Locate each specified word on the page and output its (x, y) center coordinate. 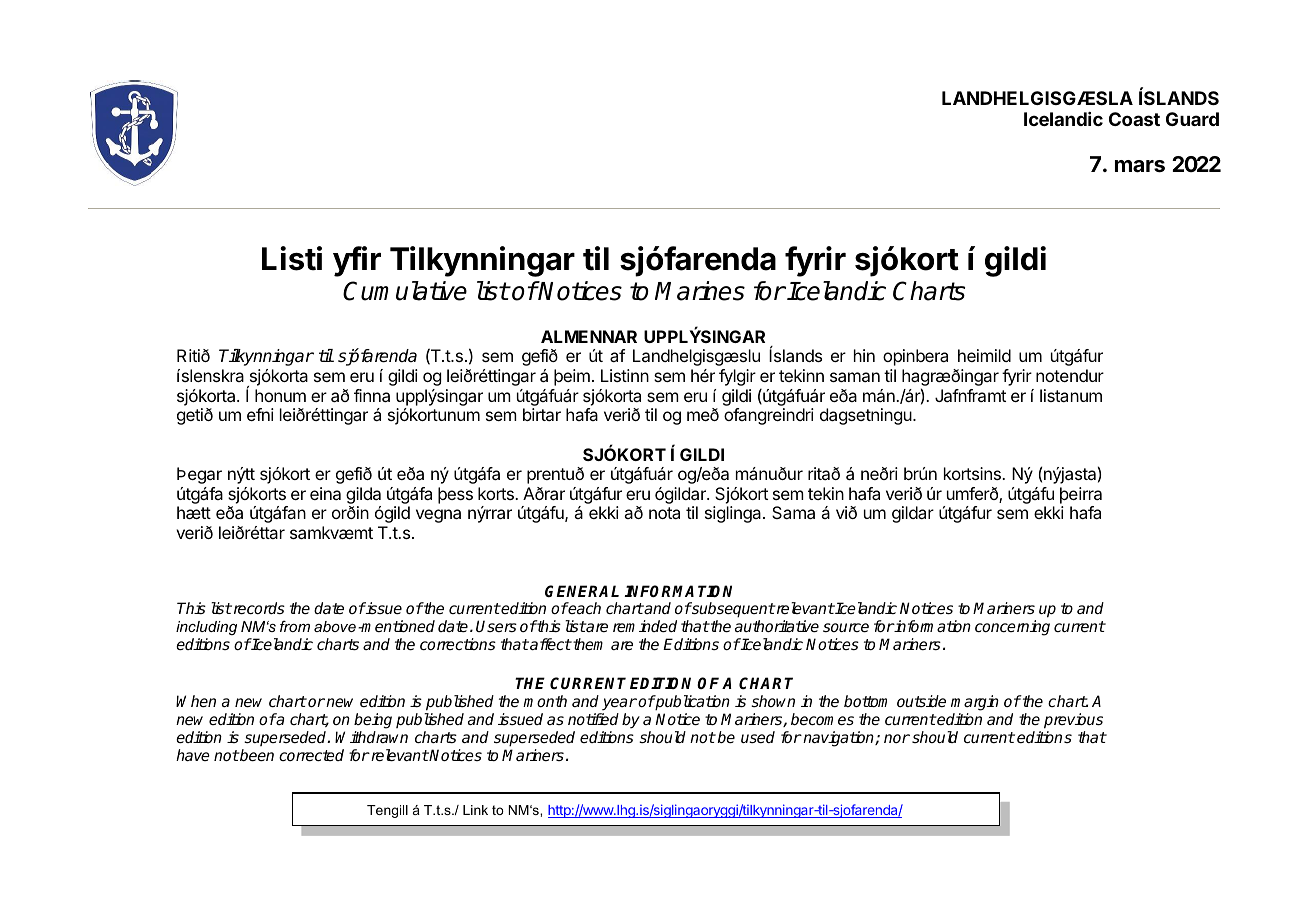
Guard (1192, 119)
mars (1140, 166)
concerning (1012, 628)
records (258, 608)
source (846, 627)
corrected (311, 755)
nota (664, 513)
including (206, 628)
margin (975, 704)
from (295, 626)
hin (864, 355)
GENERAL (582, 591)
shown (773, 701)
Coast (1134, 119)
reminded (645, 626)
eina (325, 493)
